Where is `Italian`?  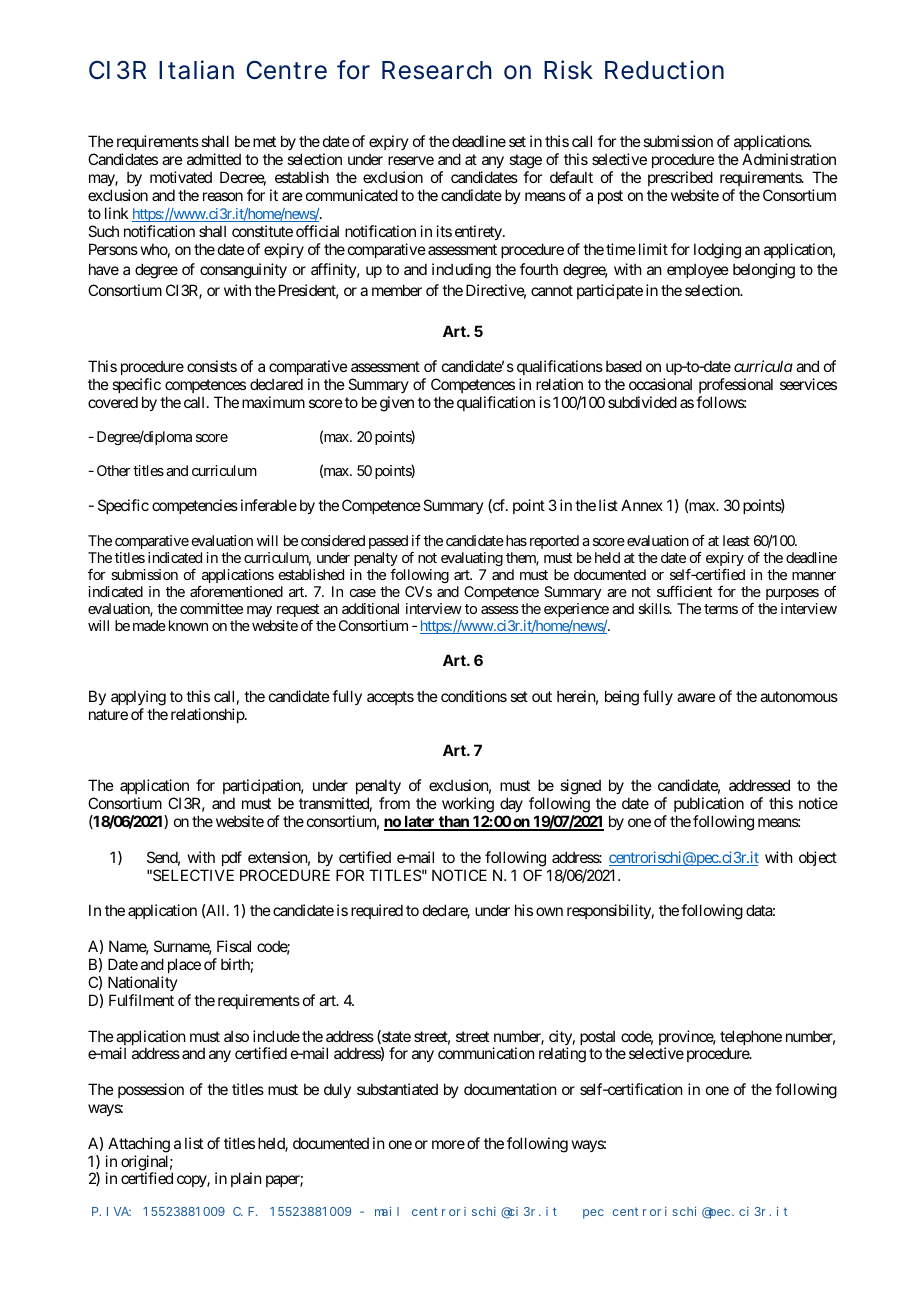
Italian is located at coordinates (196, 70).
